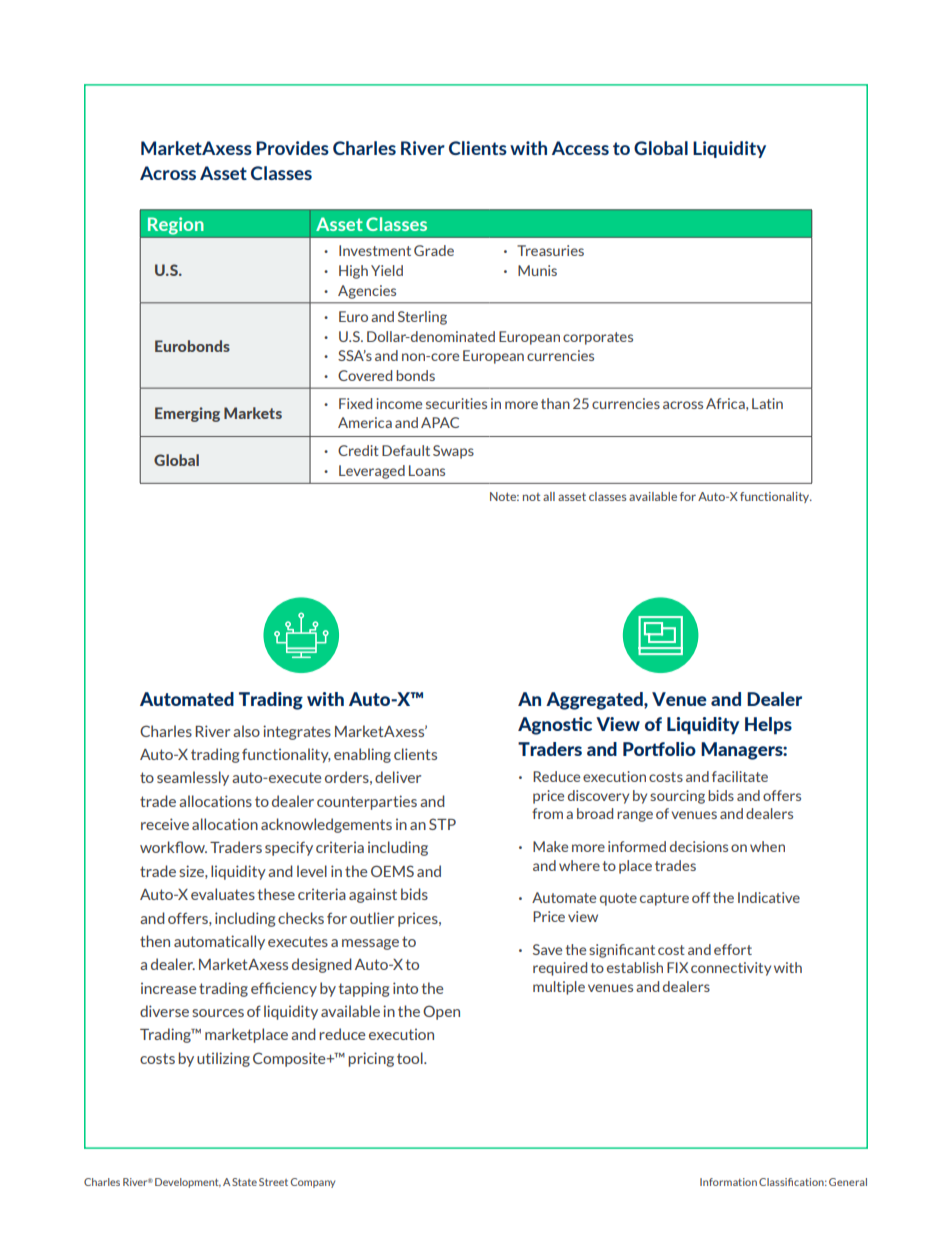 The height and width of the screenshot is (1233, 952). What do you see at coordinates (555, 726) in the screenshot?
I see `Agnostic` at bounding box center [555, 726].
